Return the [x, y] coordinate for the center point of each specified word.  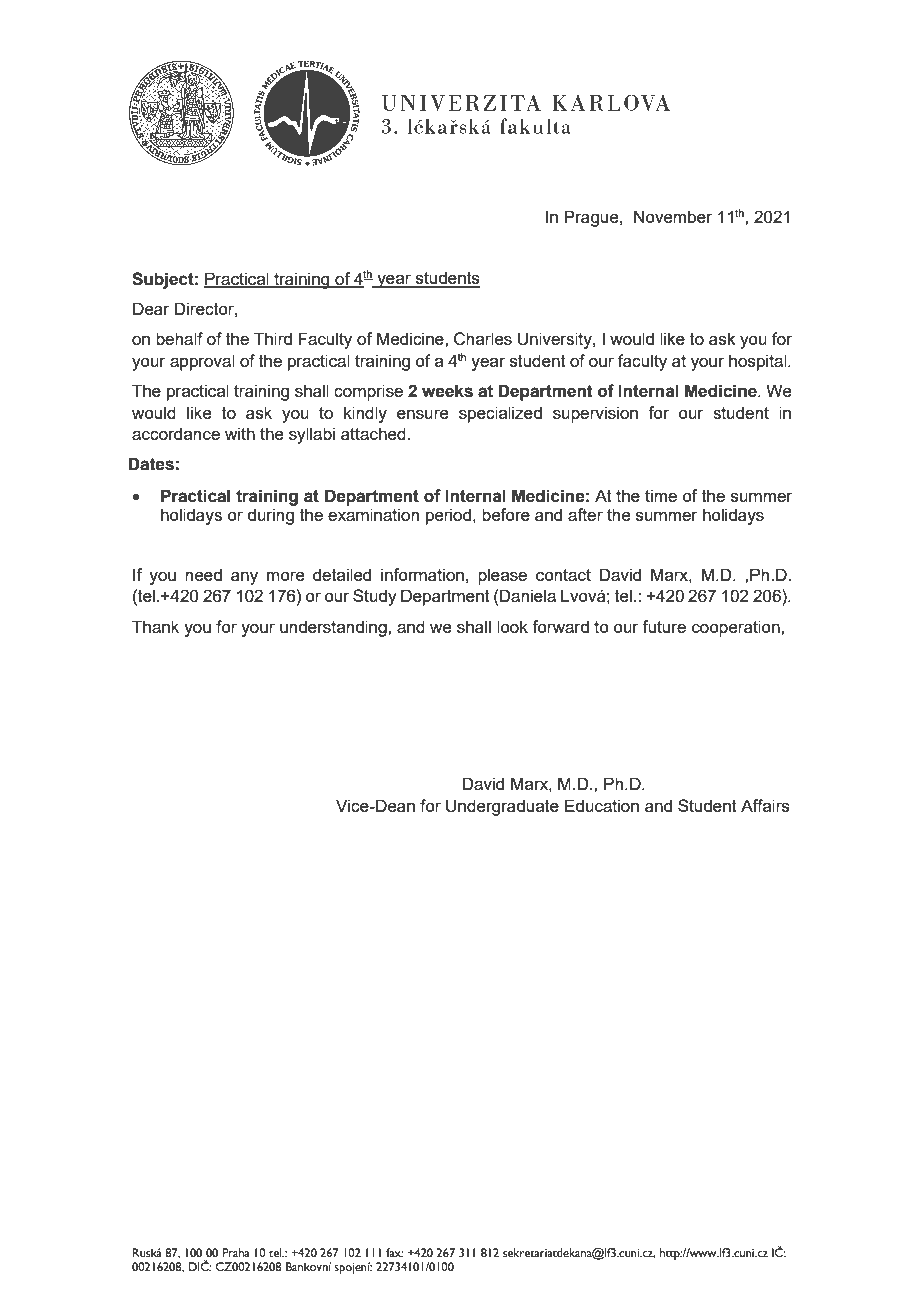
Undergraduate [502, 807]
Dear [151, 308]
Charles [483, 339]
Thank [155, 626]
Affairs [765, 805]
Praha [236, 1252]
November [673, 216]
